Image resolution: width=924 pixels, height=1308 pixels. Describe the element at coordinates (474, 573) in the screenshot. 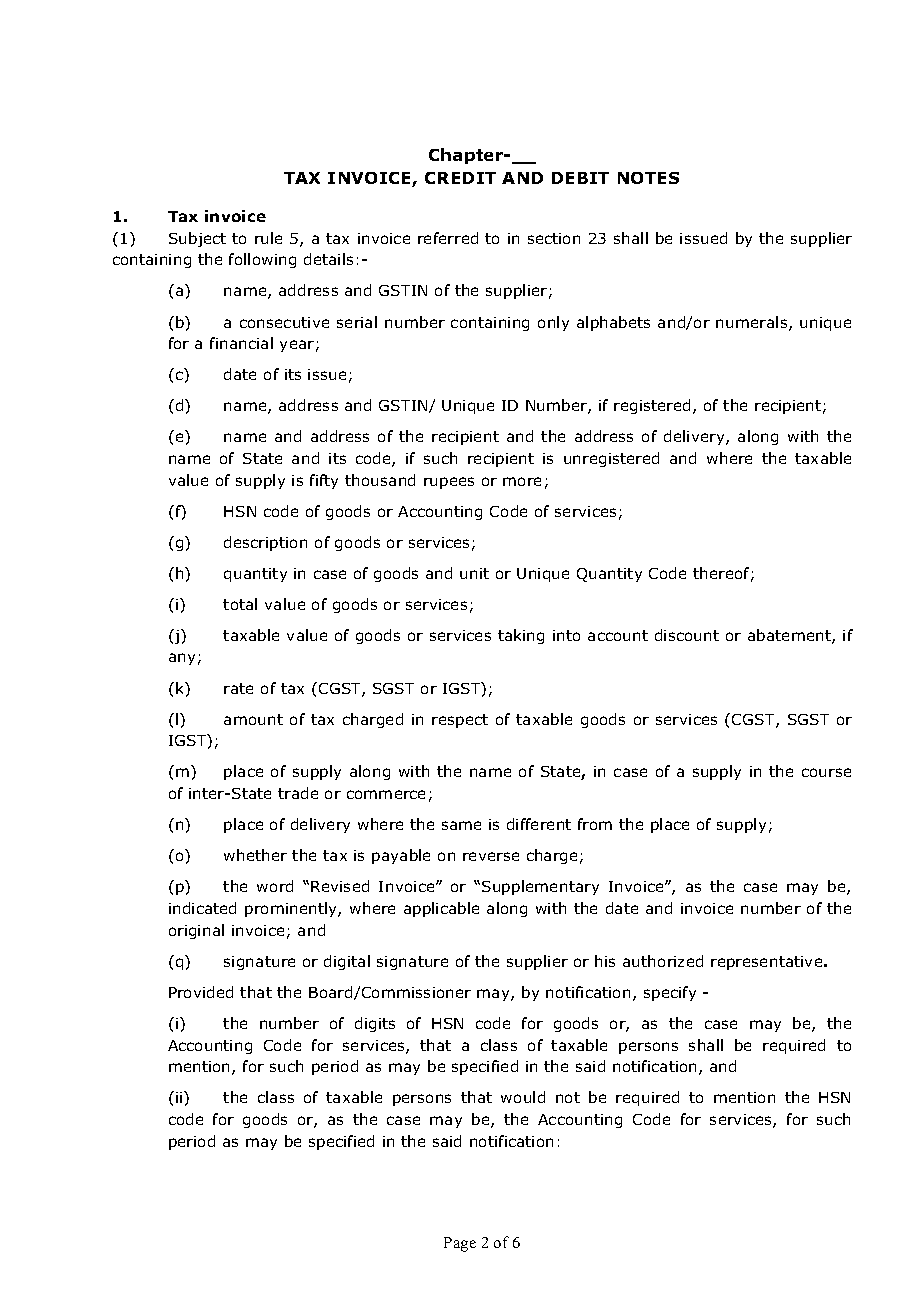

I see `unit` at that location.
